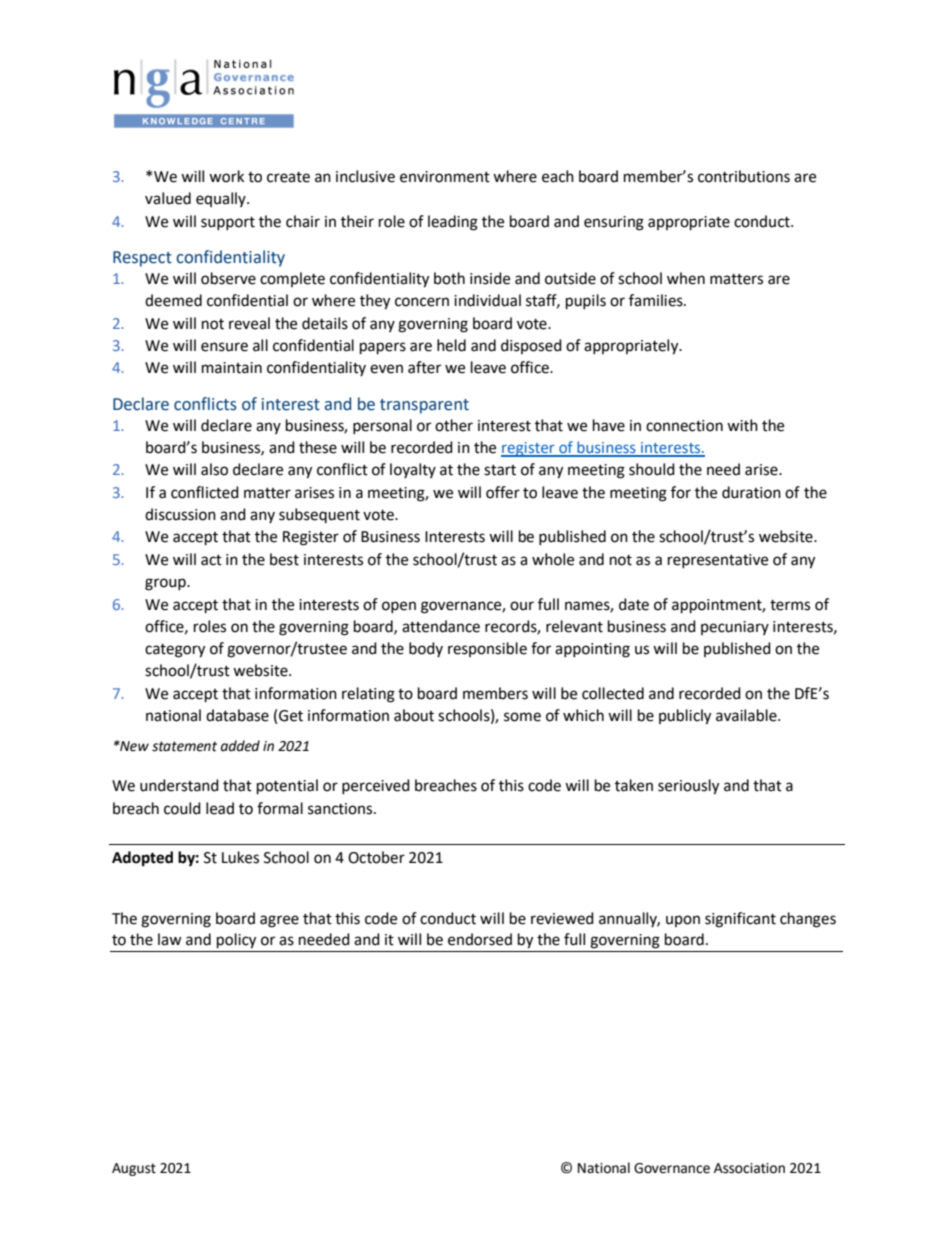 The image size is (952, 1233). I want to click on contributions, so click(744, 176).
